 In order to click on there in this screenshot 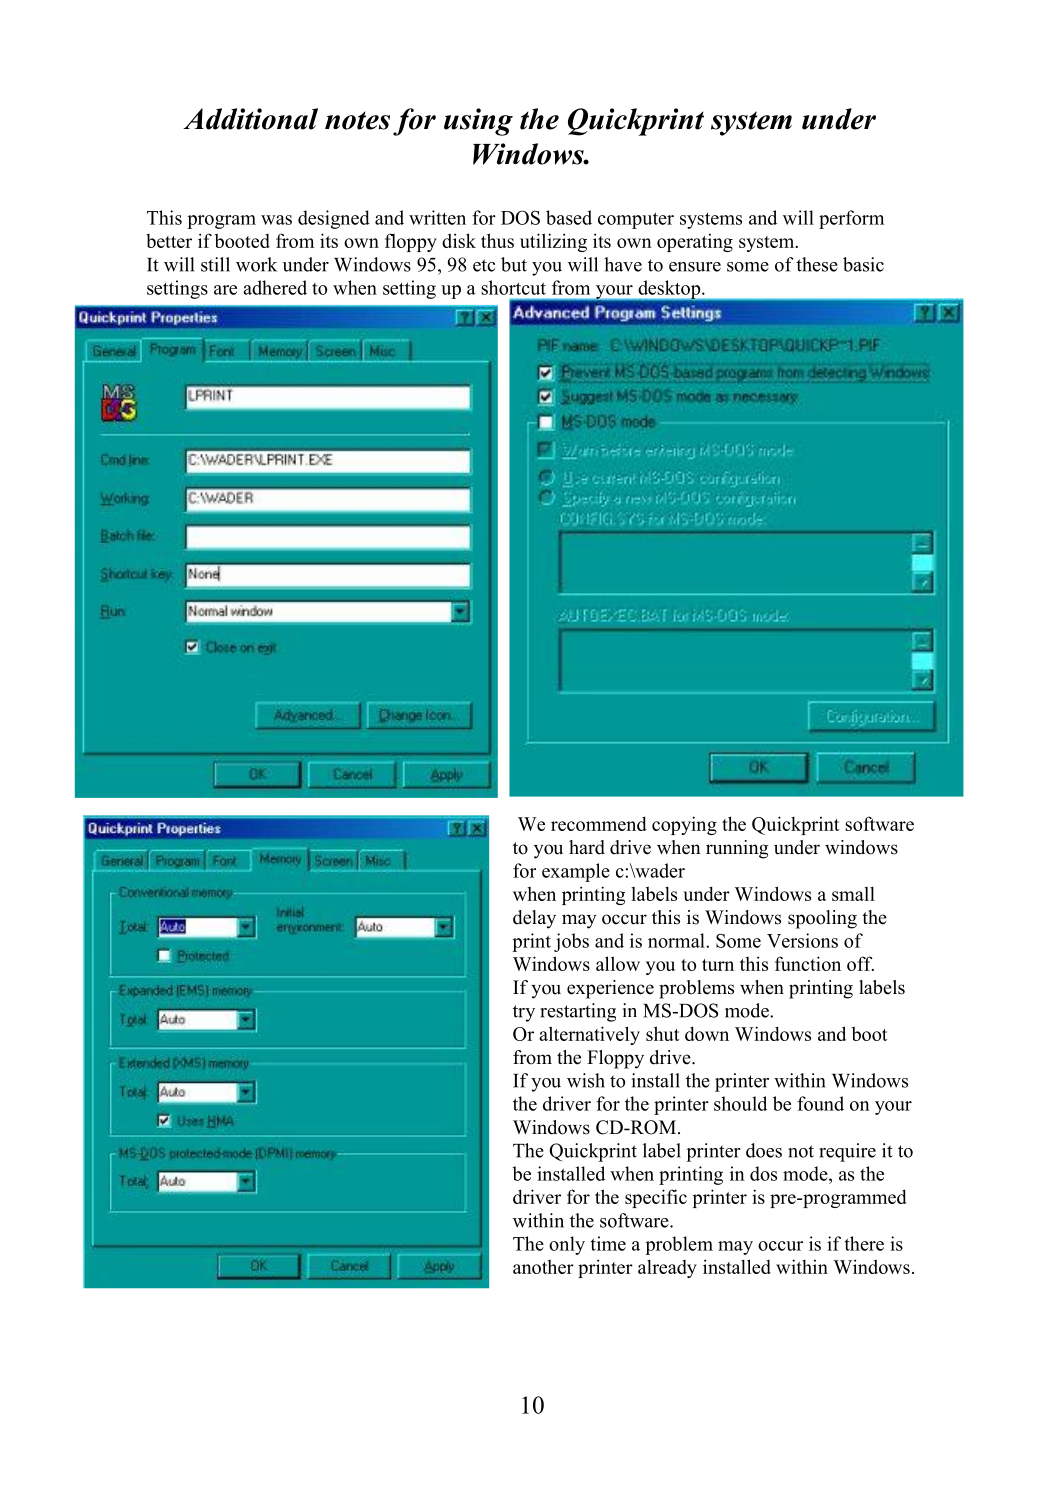, I will do `click(864, 1243)`.
